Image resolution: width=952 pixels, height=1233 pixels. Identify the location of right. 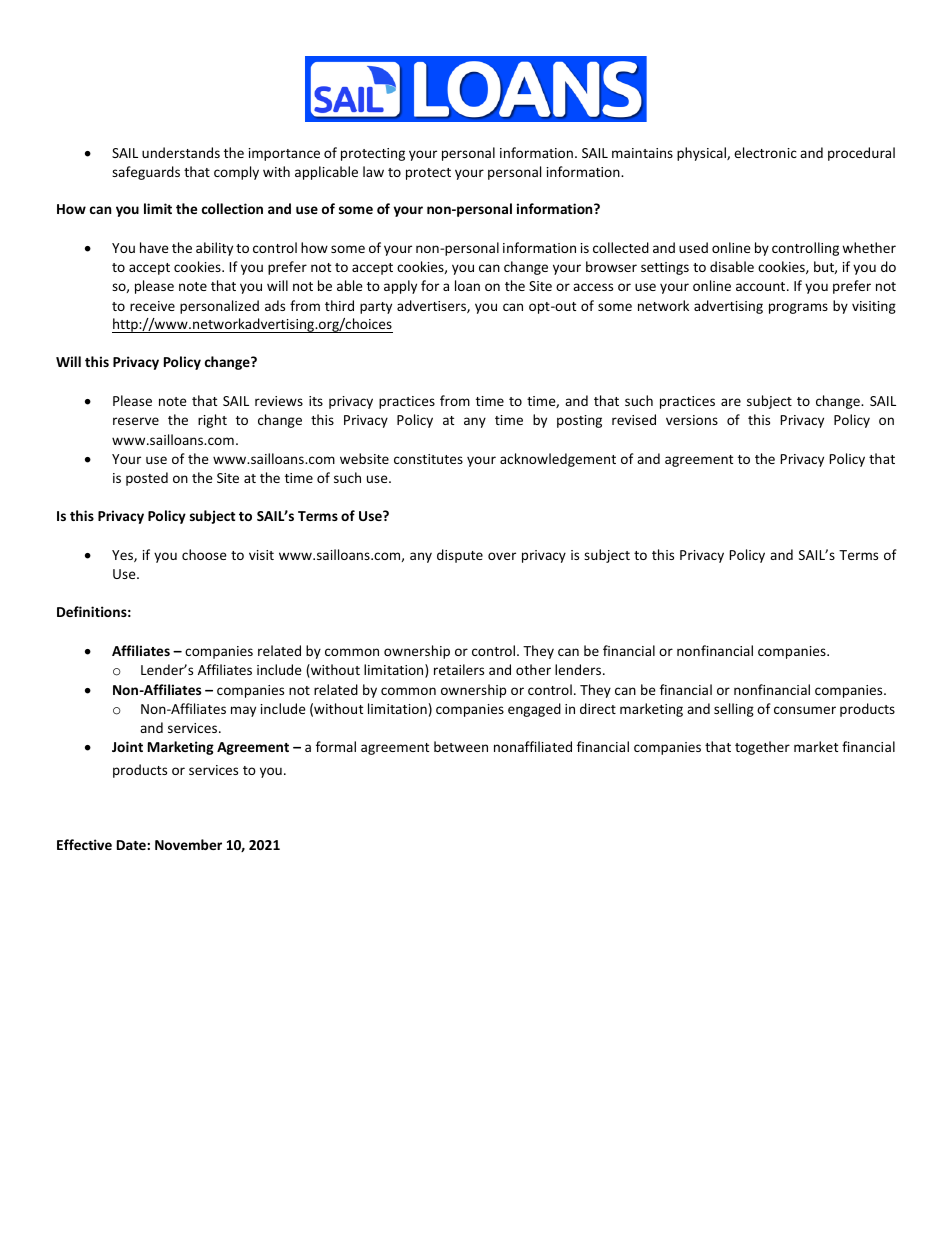
(212, 421).
